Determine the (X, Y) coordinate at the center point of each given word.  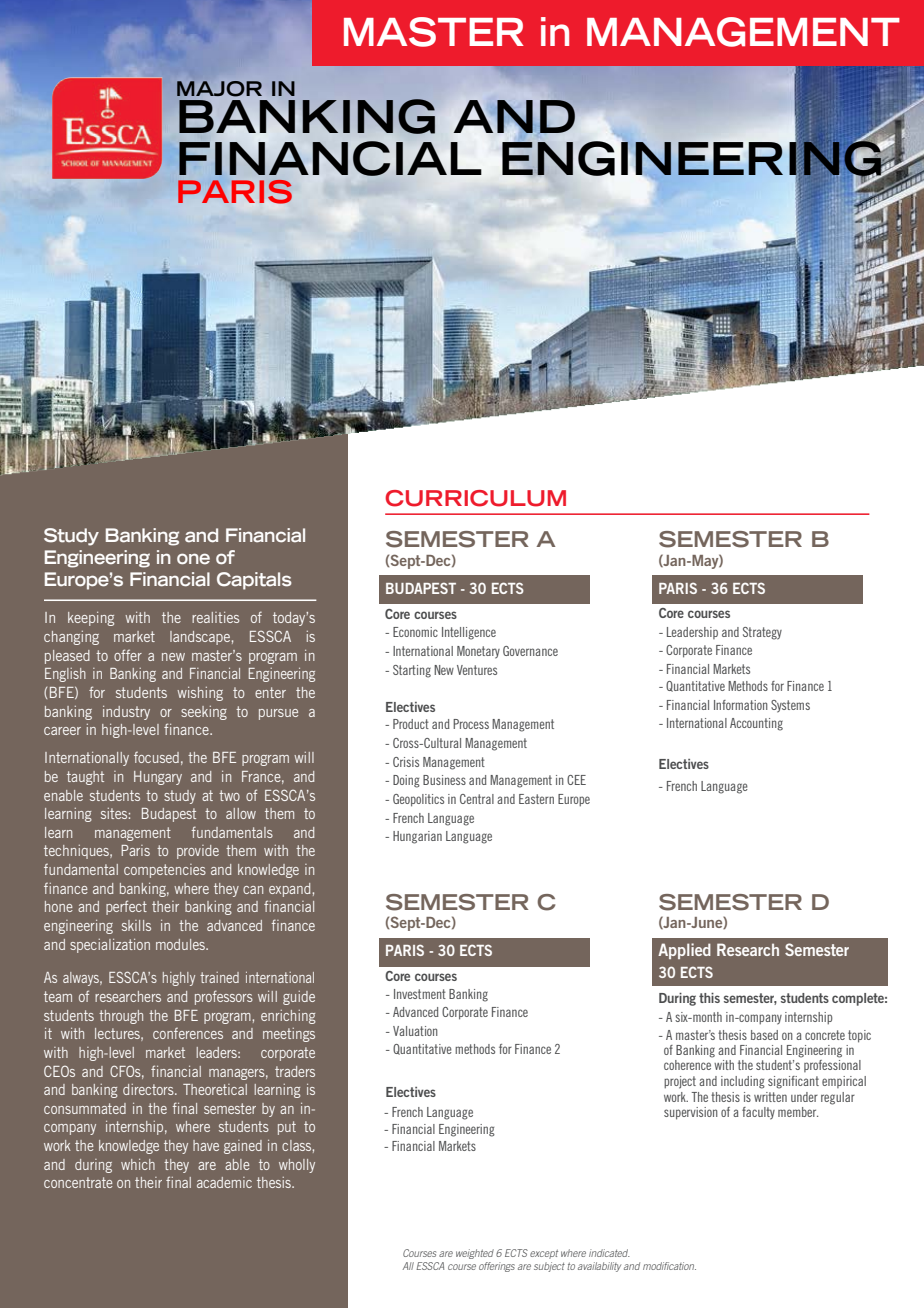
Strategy (762, 633)
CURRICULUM (475, 498)
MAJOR (219, 89)
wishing (200, 694)
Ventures (477, 670)
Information (741, 705)
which (138, 1164)
